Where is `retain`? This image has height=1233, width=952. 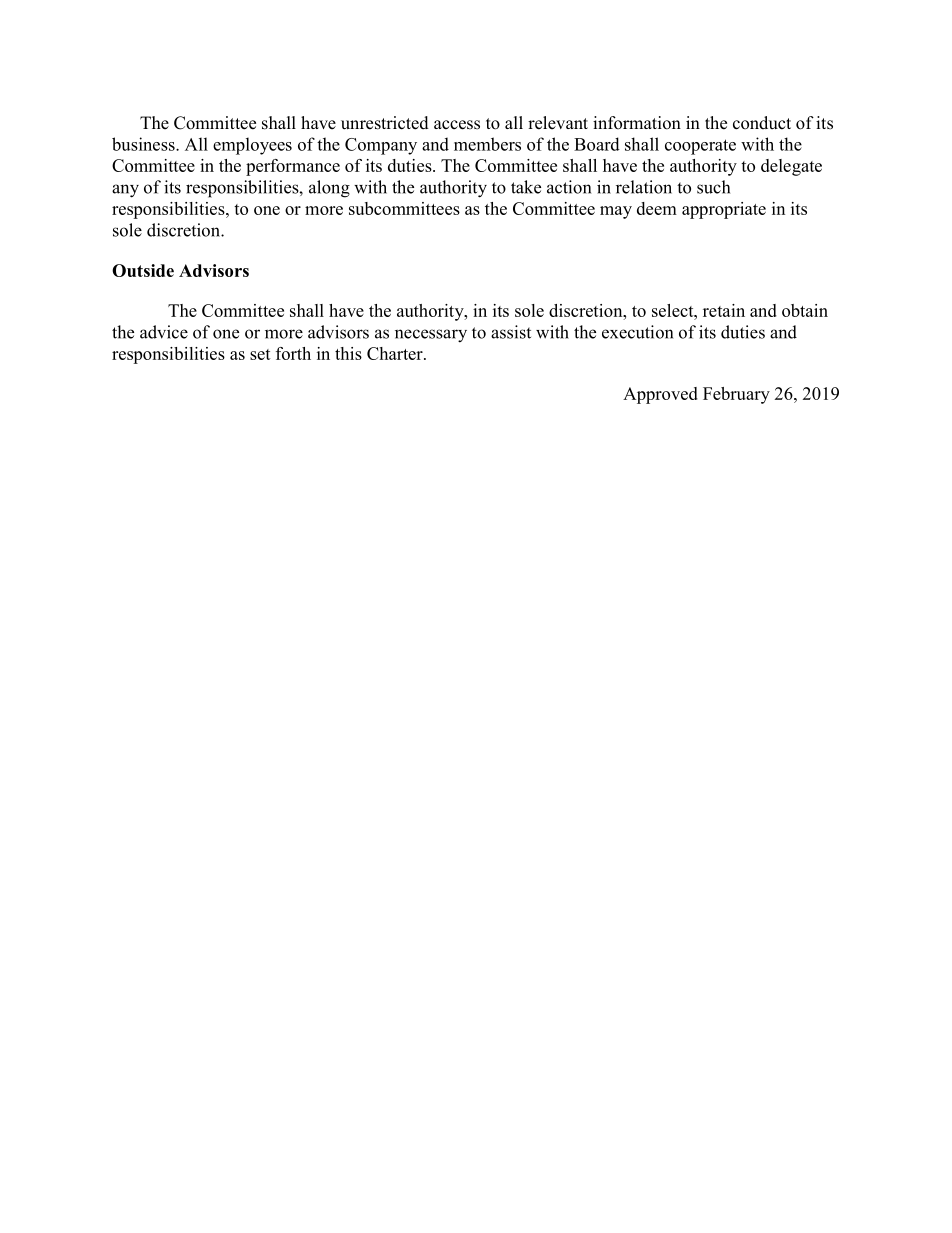
retain is located at coordinates (724, 310).
